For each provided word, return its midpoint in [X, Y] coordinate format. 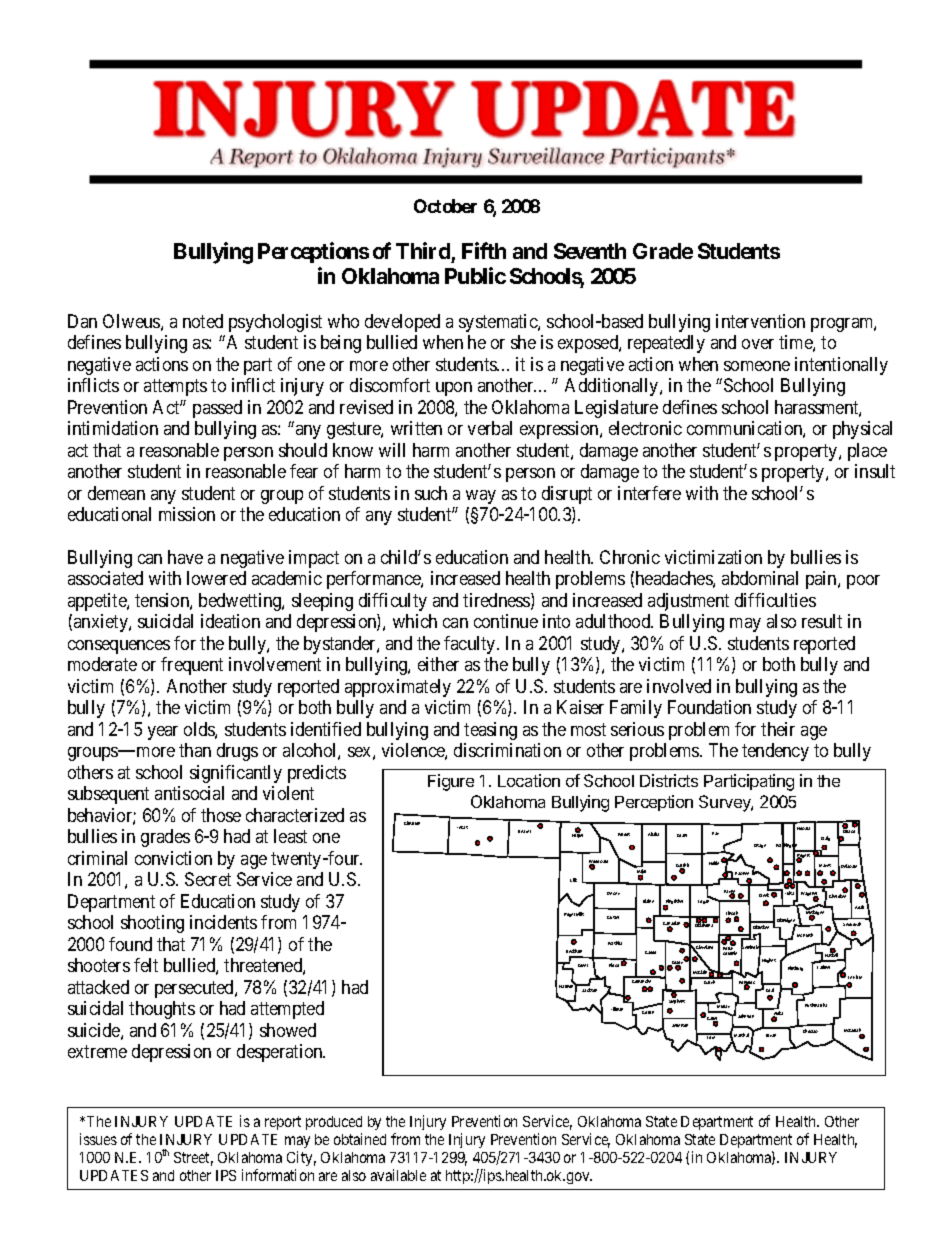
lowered [216, 578]
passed [217, 409]
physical [862, 430]
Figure [451, 782]
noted [203, 321]
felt [146, 965]
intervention [760, 321]
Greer [583, 965]
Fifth [484, 250]
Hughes [769, 960]
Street [193, 1159]
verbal [490, 428]
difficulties [775, 600]
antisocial [189, 793]
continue [506, 621]
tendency [775, 752]
